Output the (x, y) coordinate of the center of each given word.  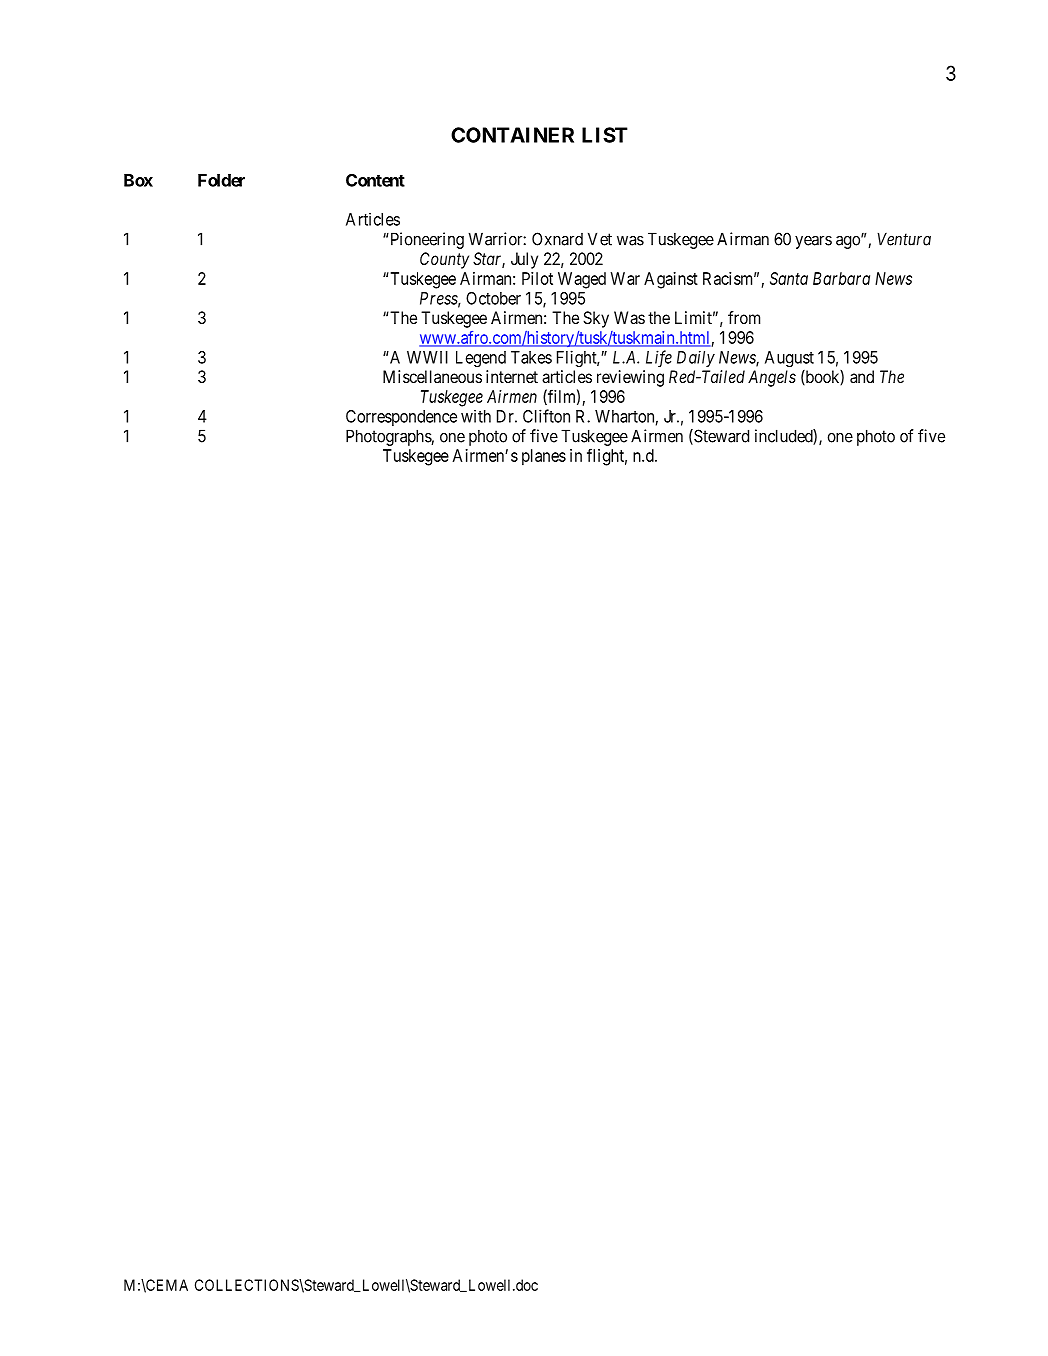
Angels (772, 378)
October (493, 298)
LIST (605, 135)
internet (512, 376)
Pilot (537, 278)
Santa (789, 278)
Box (138, 180)
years (813, 242)
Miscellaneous (432, 376)
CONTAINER (512, 135)
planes (544, 457)
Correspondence (401, 418)
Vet (600, 239)
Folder (221, 180)
